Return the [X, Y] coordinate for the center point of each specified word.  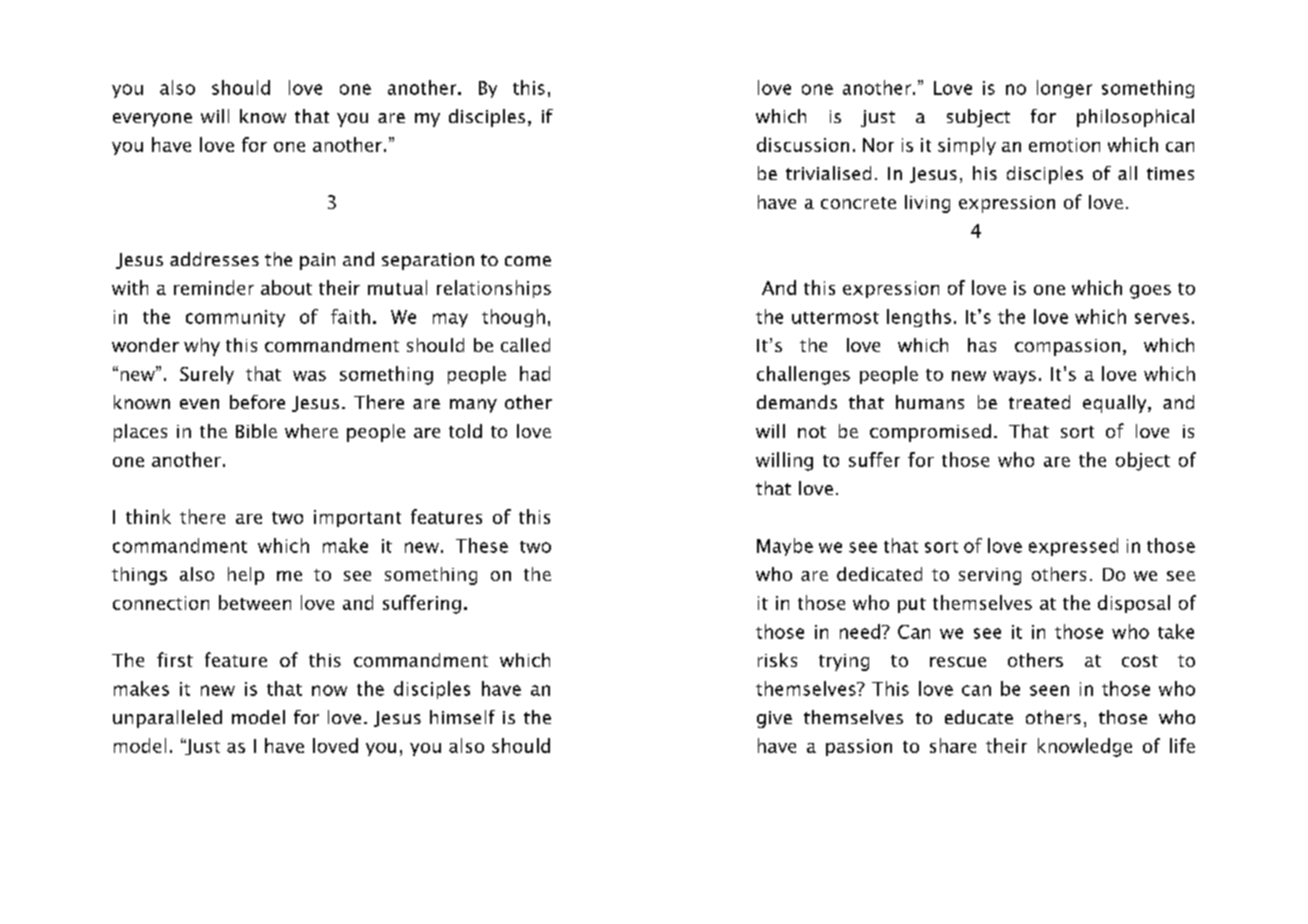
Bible [256, 431]
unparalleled [167, 719]
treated [1039, 402]
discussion [803, 144]
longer [1064, 89]
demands [797, 402]
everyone [152, 120]
